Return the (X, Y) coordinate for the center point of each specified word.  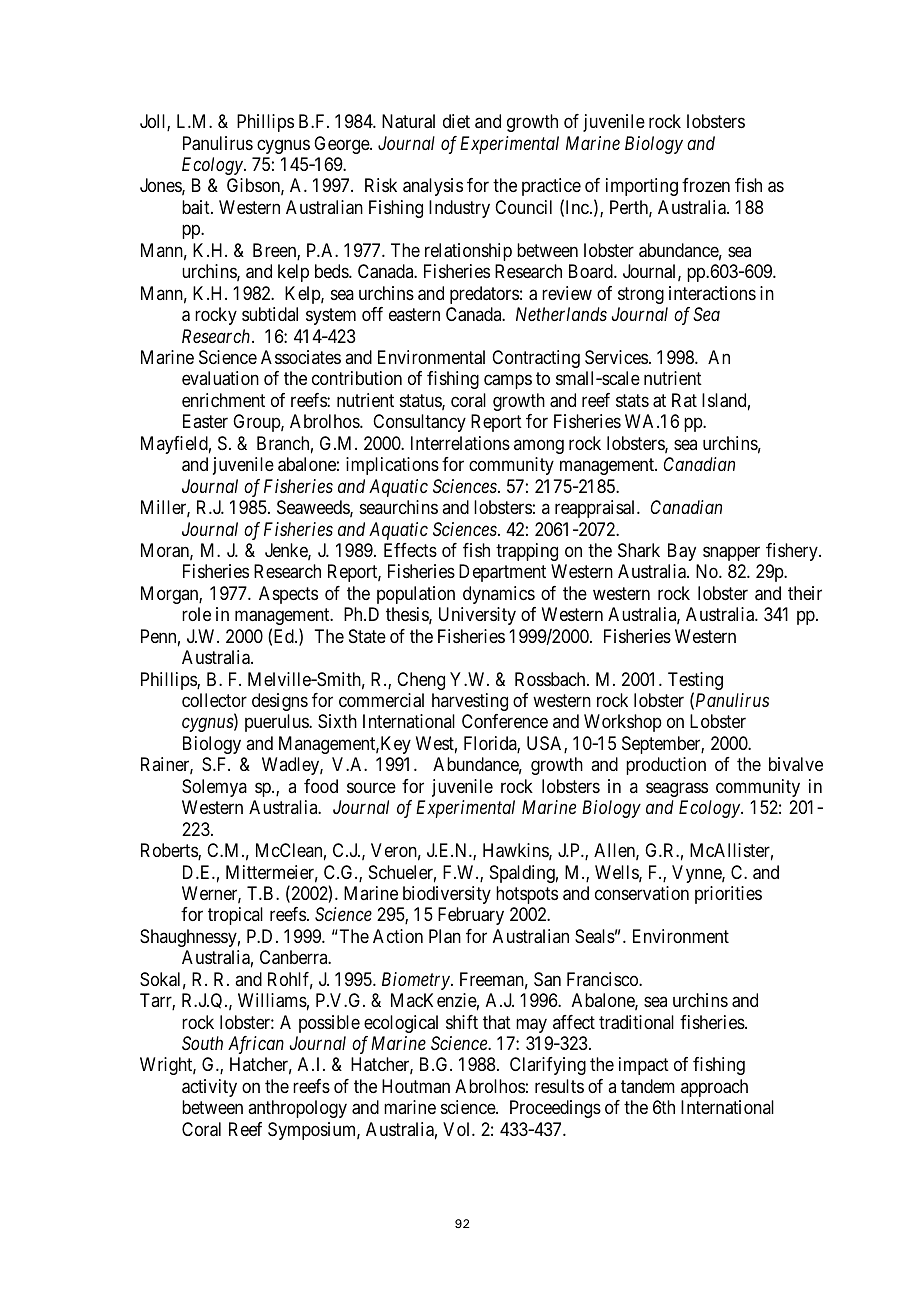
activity (209, 1088)
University (477, 616)
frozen (706, 185)
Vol (458, 1129)
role (196, 614)
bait (197, 207)
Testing (695, 682)
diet (456, 121)
